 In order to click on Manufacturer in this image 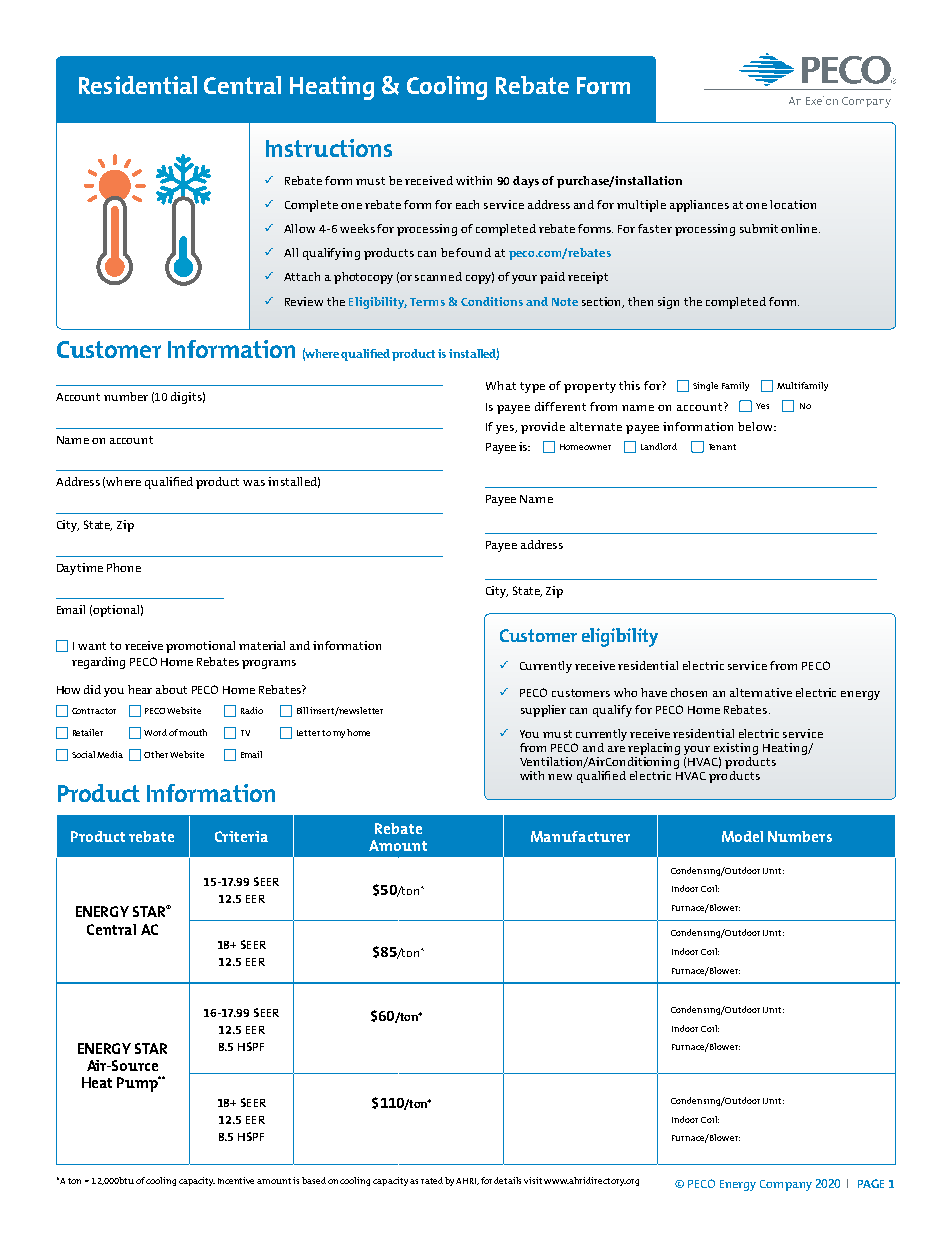, I will do `click(580, 836)`.
